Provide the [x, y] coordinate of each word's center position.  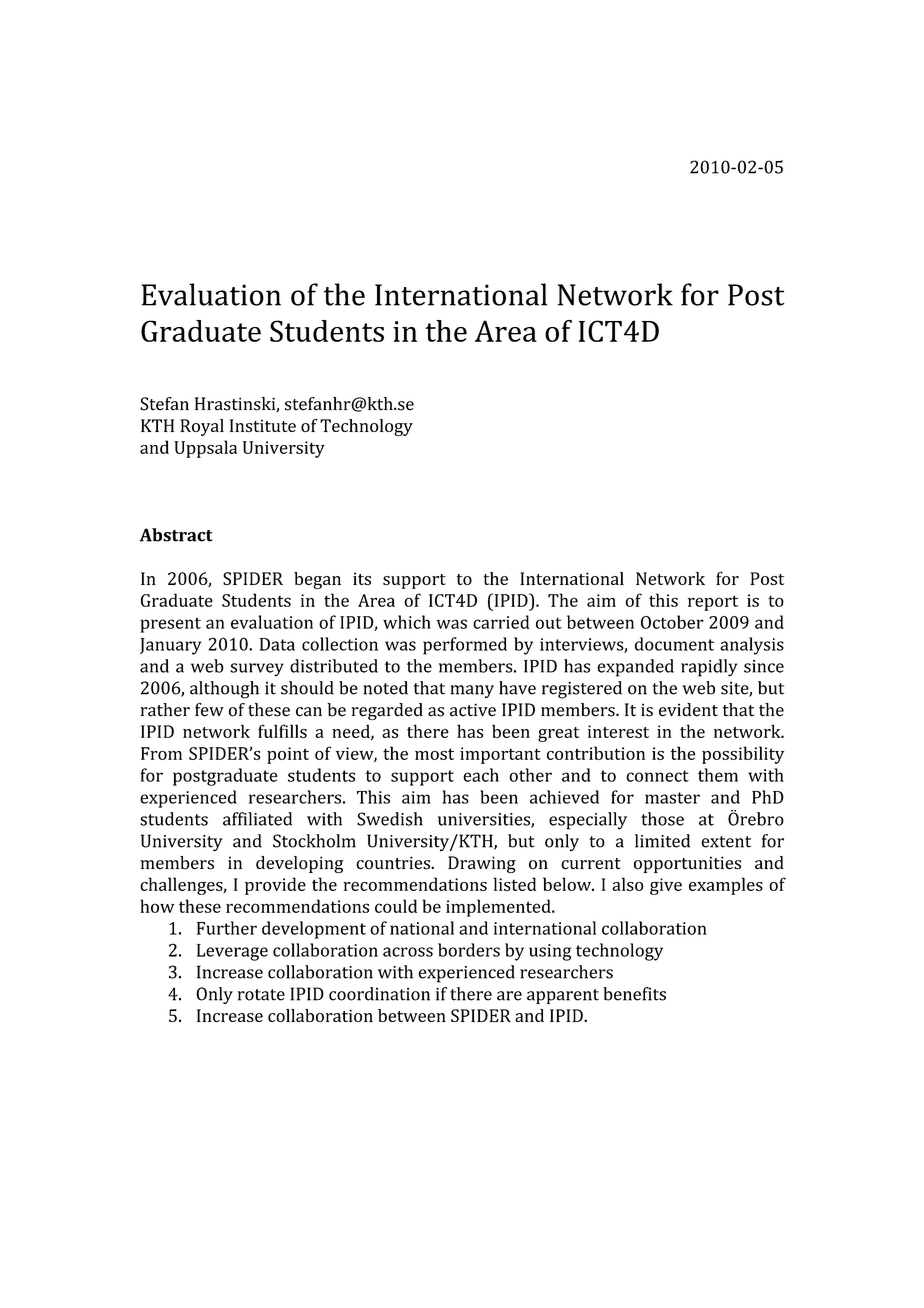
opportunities [687, 864]
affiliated [257, 819]
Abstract [176, 535]
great [559, 734]
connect [657, 776]
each [481, 775]
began [317, 580]
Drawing [482, 864]
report [713, 603]
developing [300, 864]
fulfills [282, 731]
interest [618, 731]
